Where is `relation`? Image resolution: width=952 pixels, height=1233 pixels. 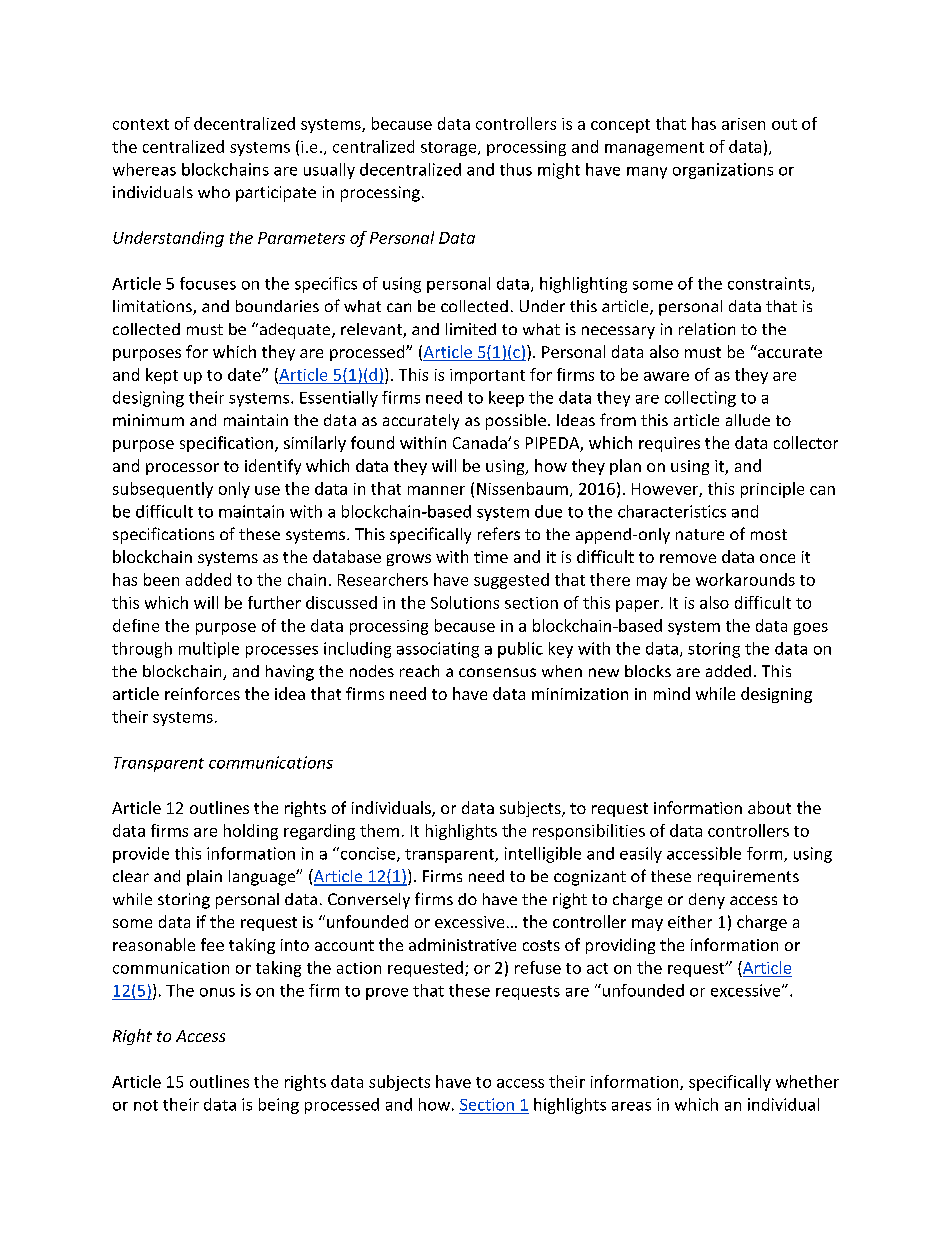
relation is located at coordinates (707, 329).
